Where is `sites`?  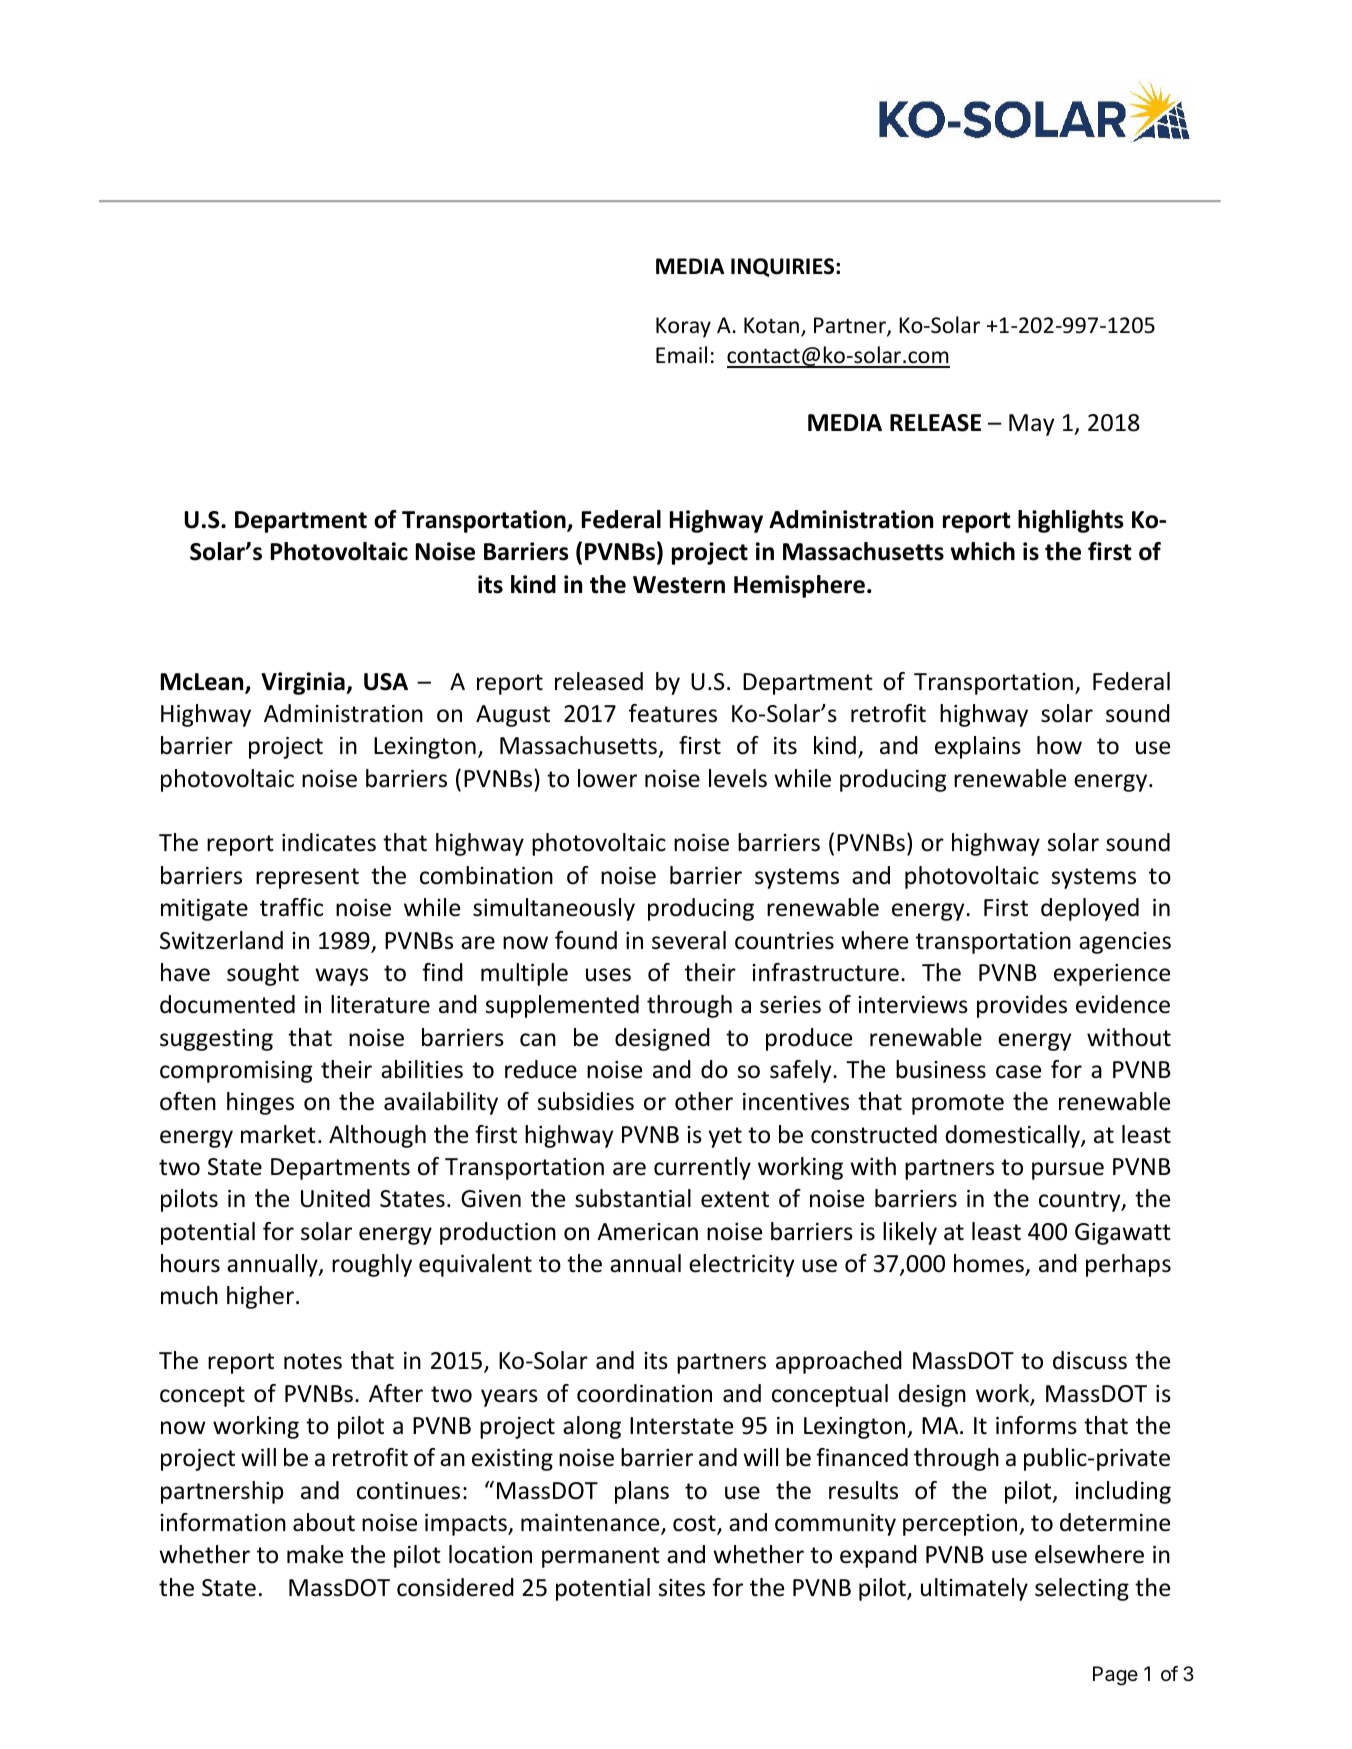 sites is located at coordinates (682, 1588).
